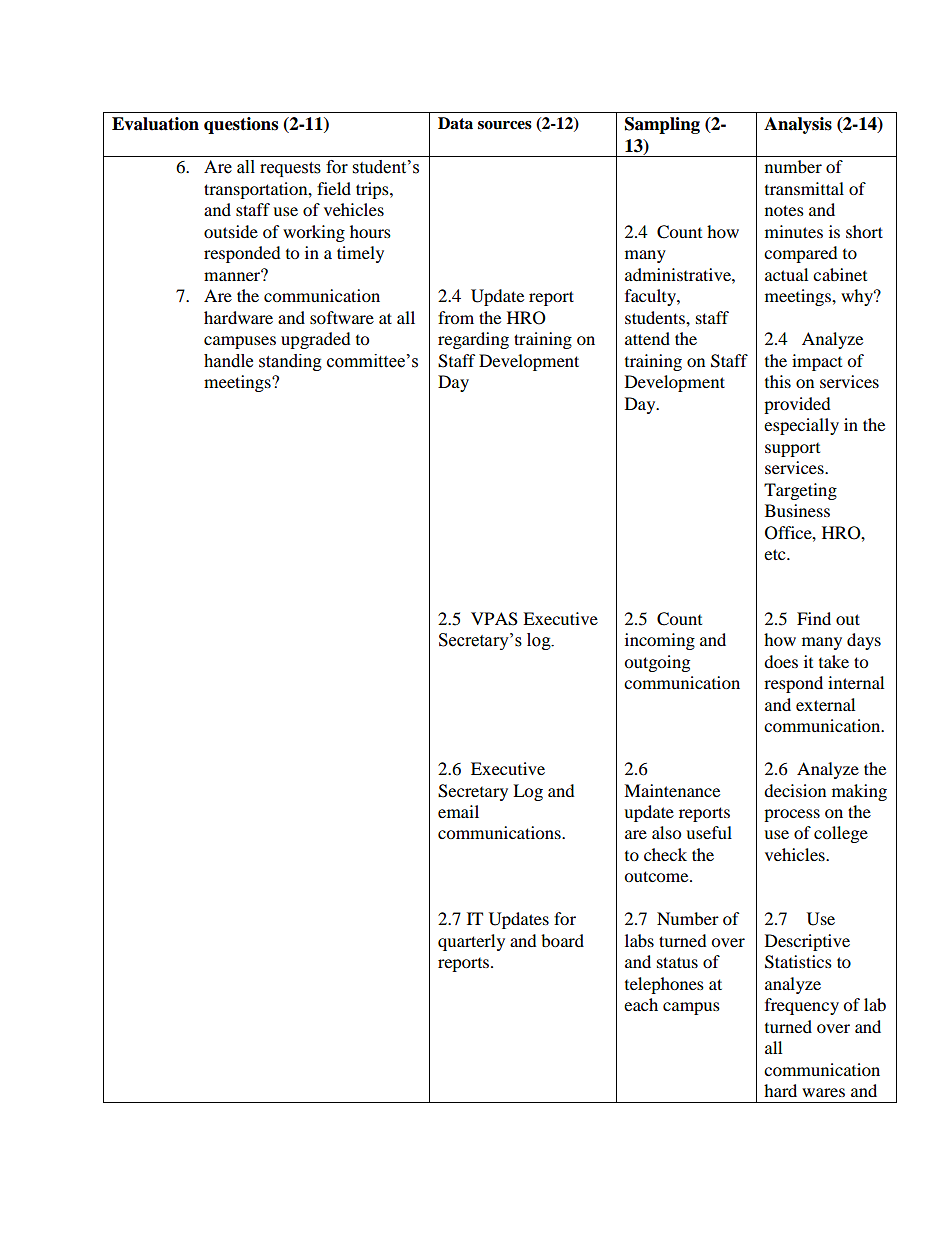 The height and width of the image is (1233, 952). Describe the element at coordinates (814, 618) in the image. I see `Find` at that location.
